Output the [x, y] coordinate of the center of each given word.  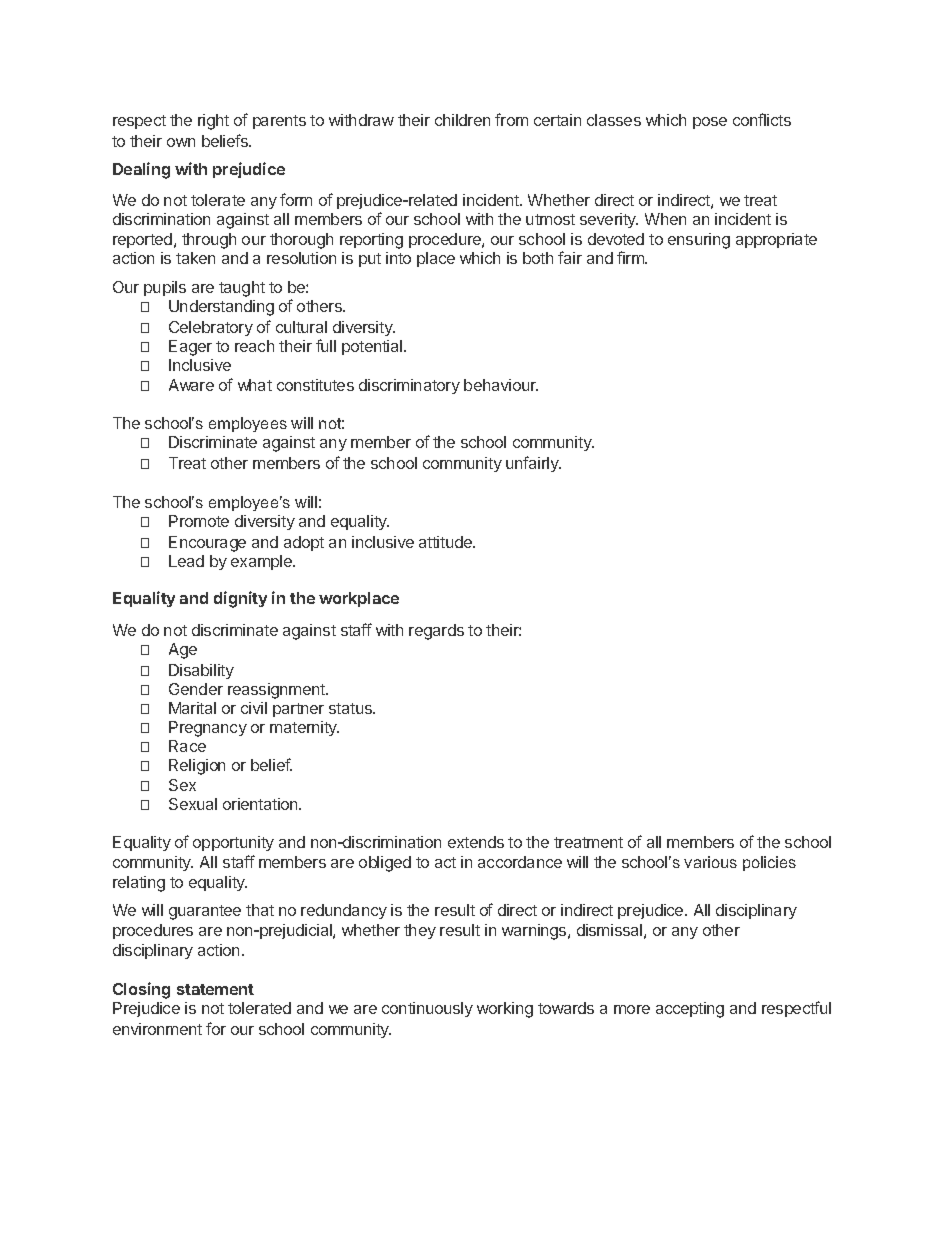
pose [710, 123]
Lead [186, 561]
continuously [427, 1009]
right [213, 122]
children [462, 120]
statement [215, 989]
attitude [446, 542]
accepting [690, 1010]
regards [436, 632]
